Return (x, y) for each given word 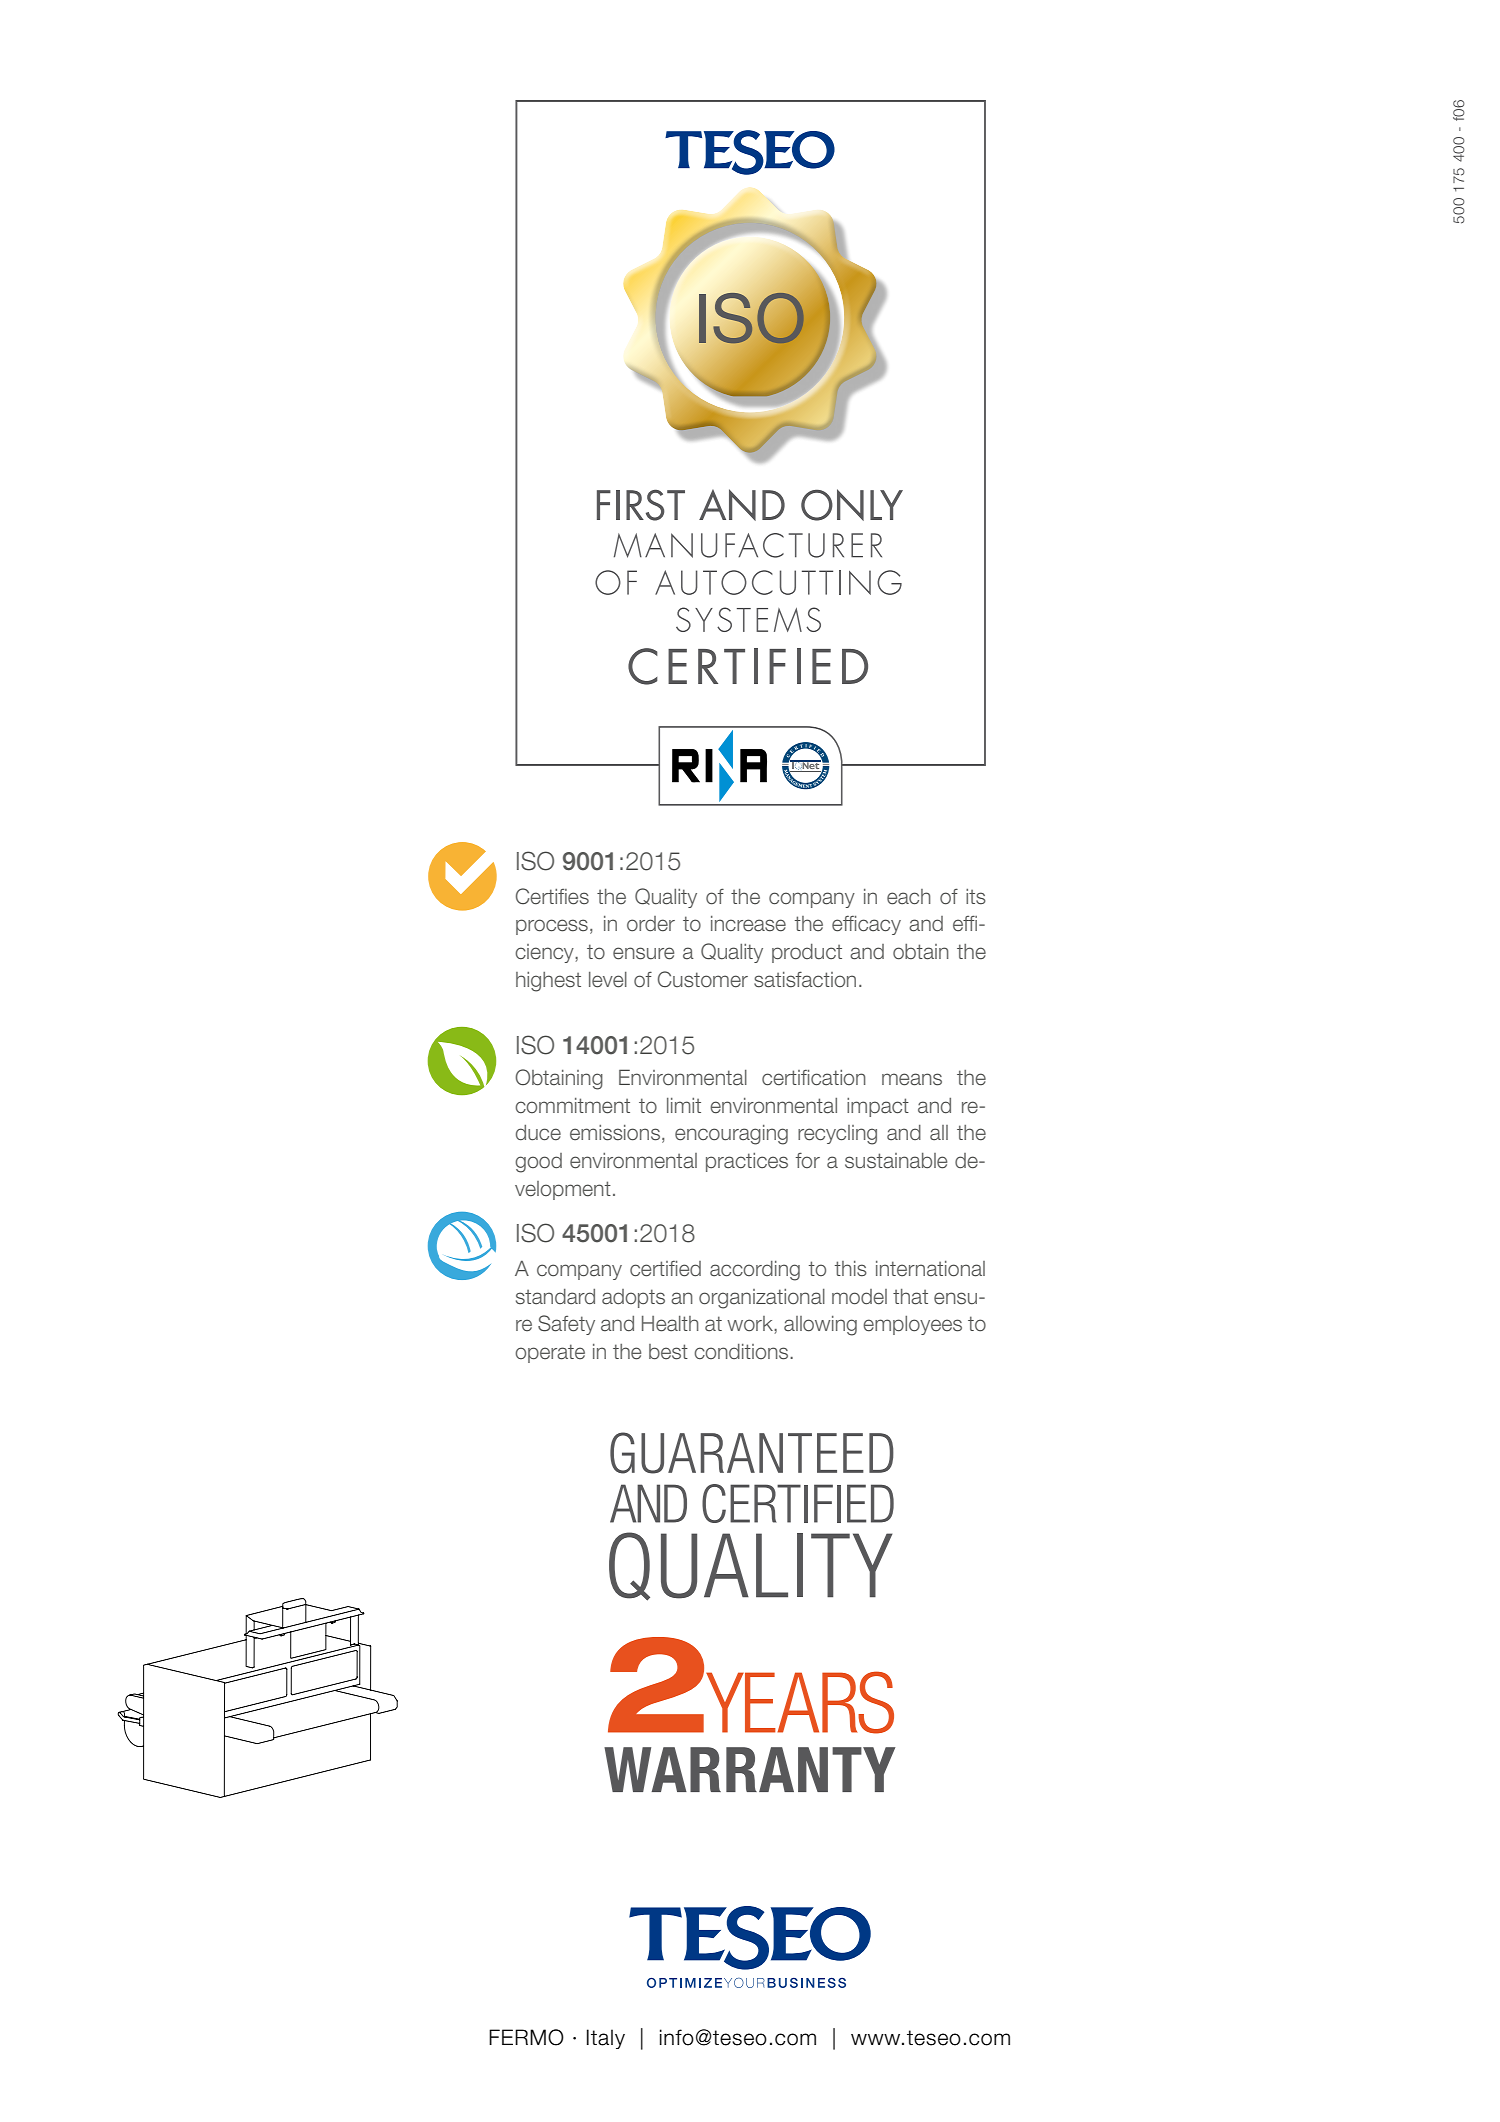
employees (912, 1325)
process (552, 927)
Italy (606, 2039)
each (909, 897)
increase (748, 924)
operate (550, 1353)
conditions (742, 1352)
